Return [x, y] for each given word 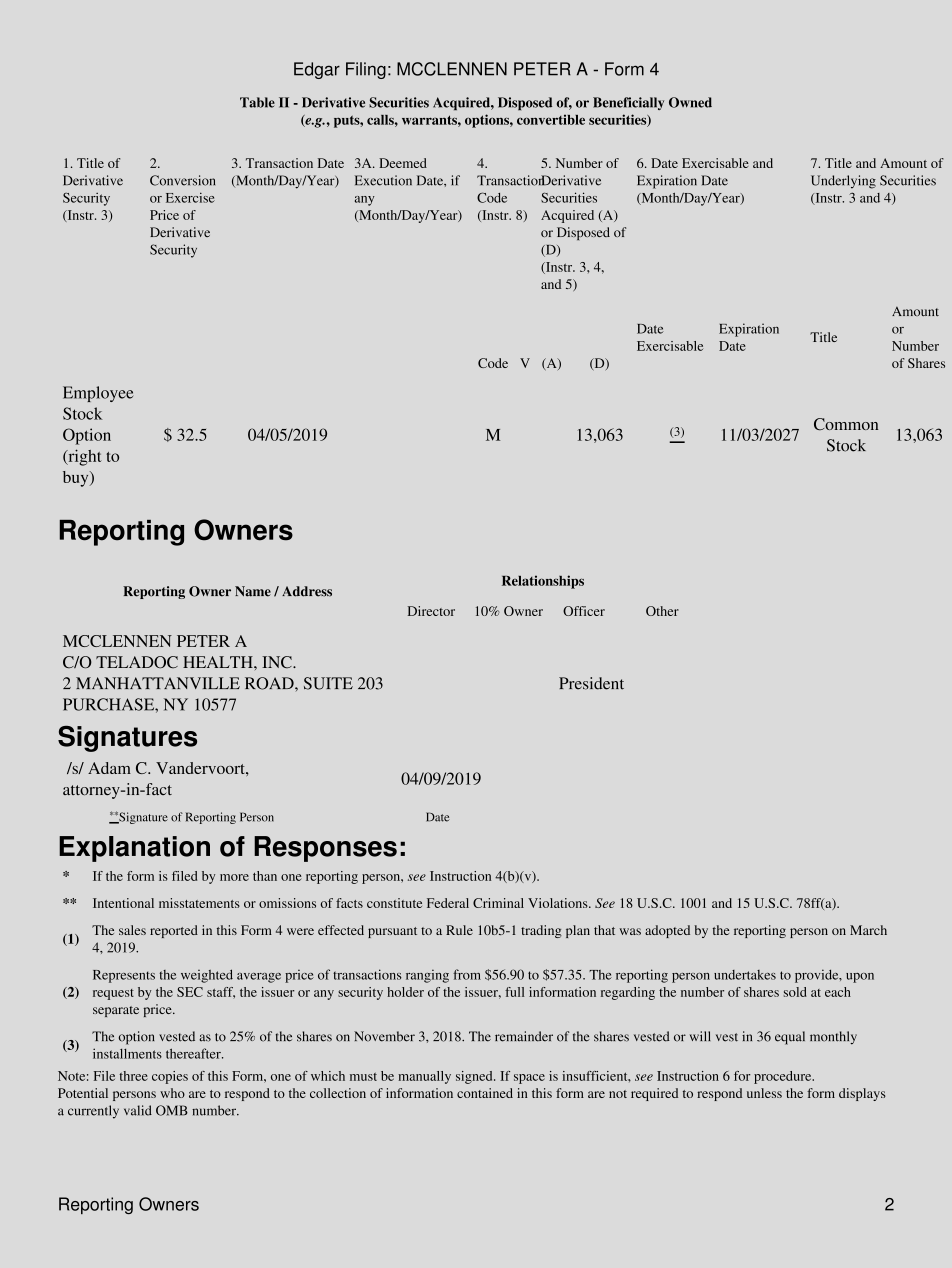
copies [170, 1077]
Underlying [843, 182]
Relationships [543, 582]
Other [662, 611]
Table [257, 102]
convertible [551, 119]
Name [253, 591]
